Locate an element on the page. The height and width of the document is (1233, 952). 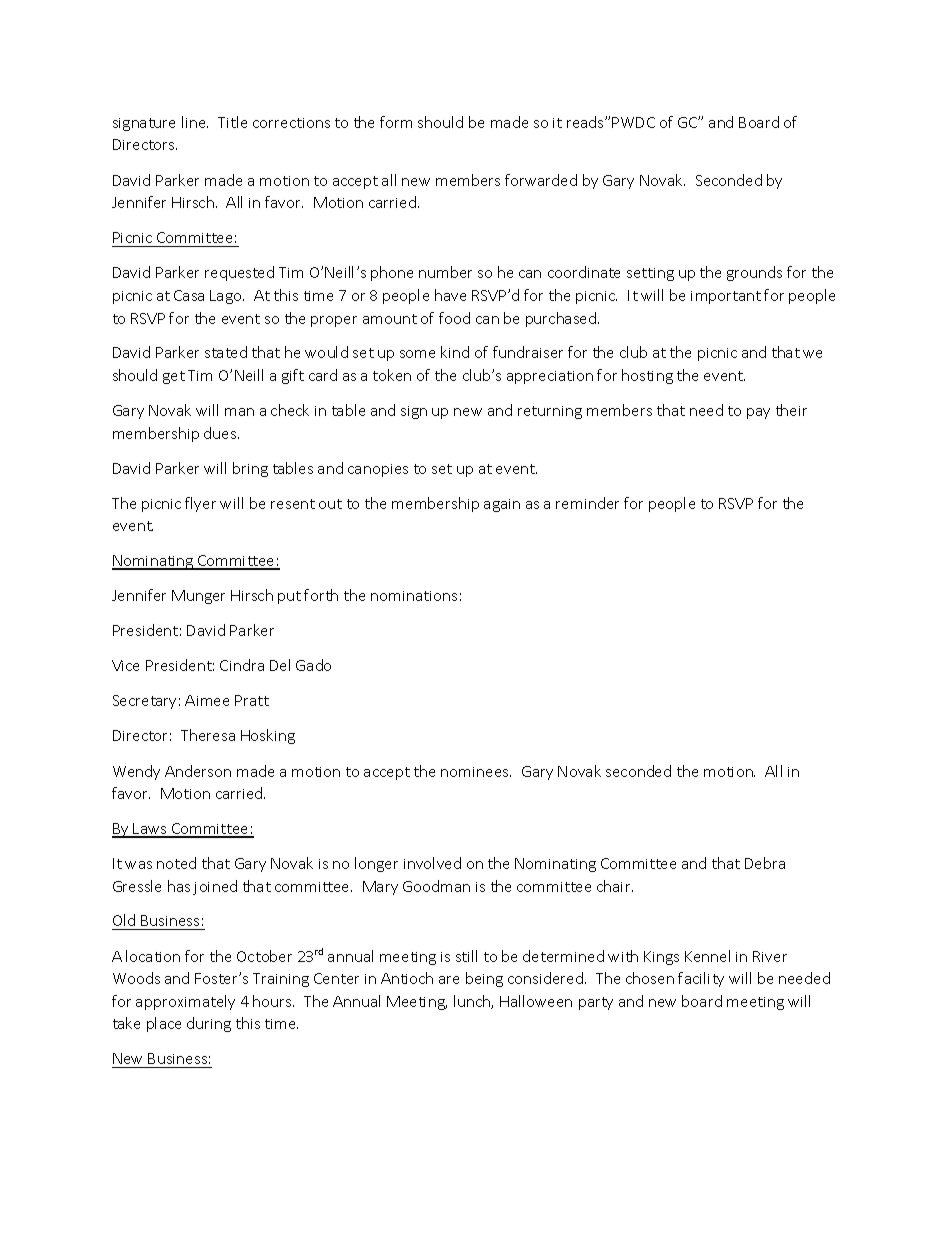
Debra is located at coordinates (765, 863).
